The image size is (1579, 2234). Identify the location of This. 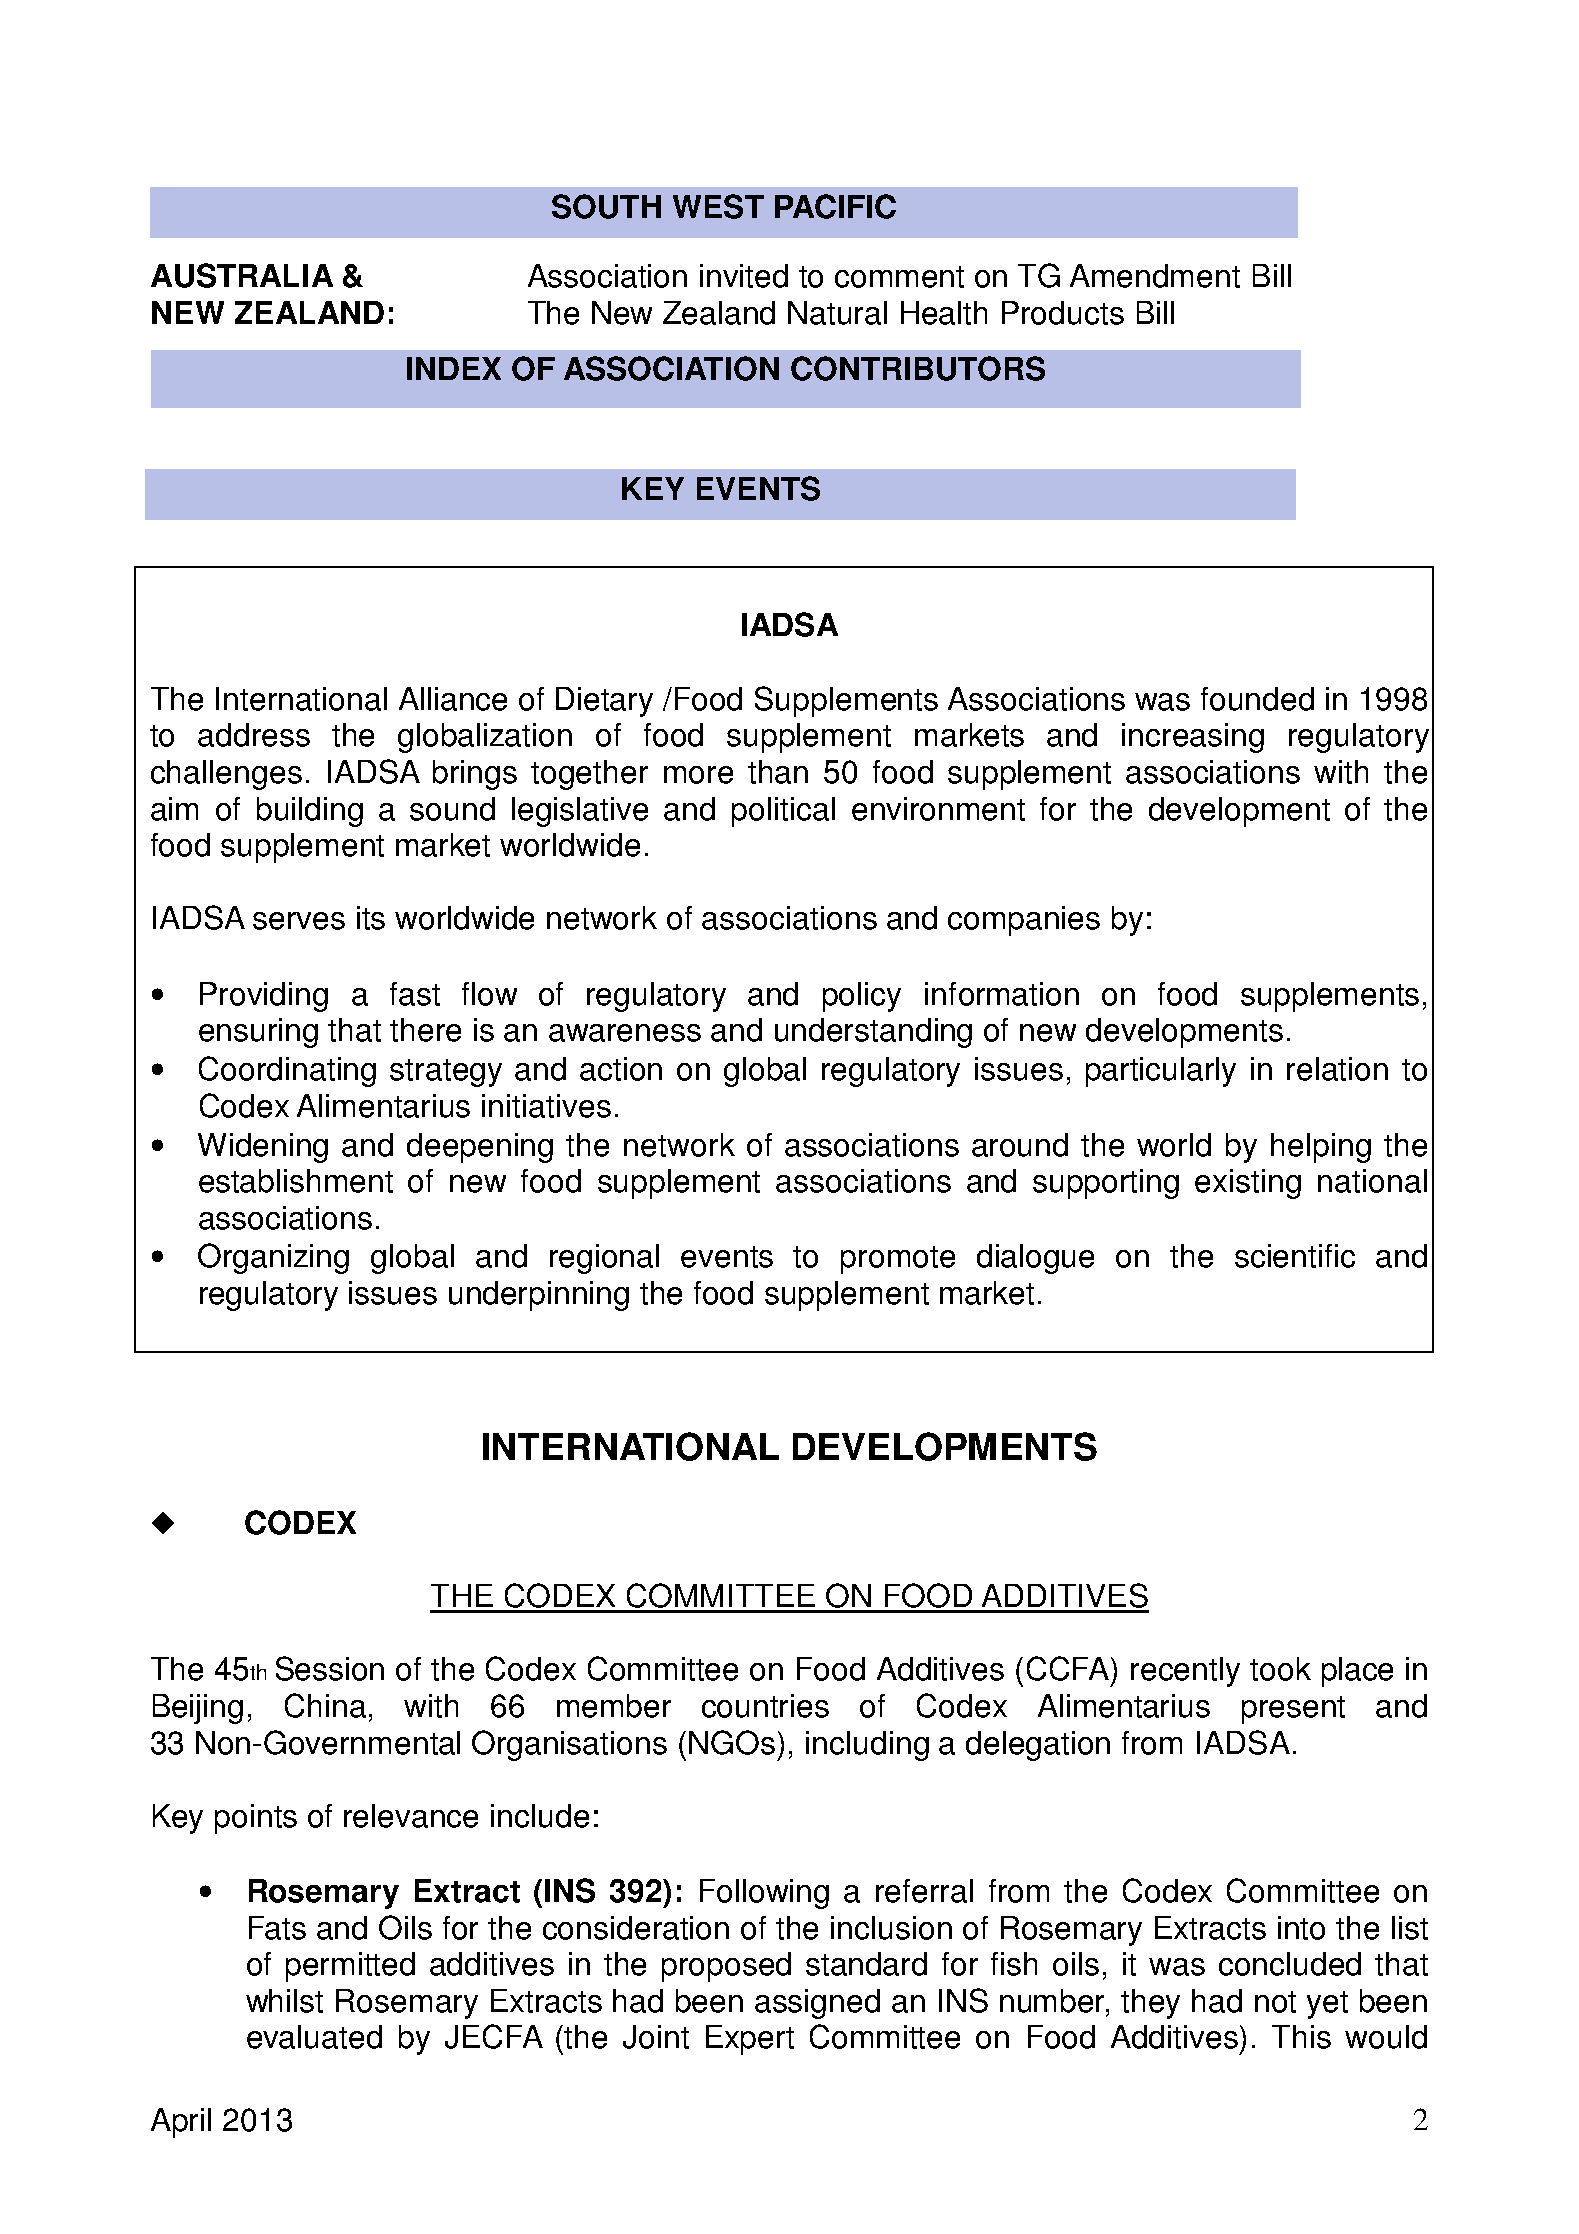
(1301, 2037).
